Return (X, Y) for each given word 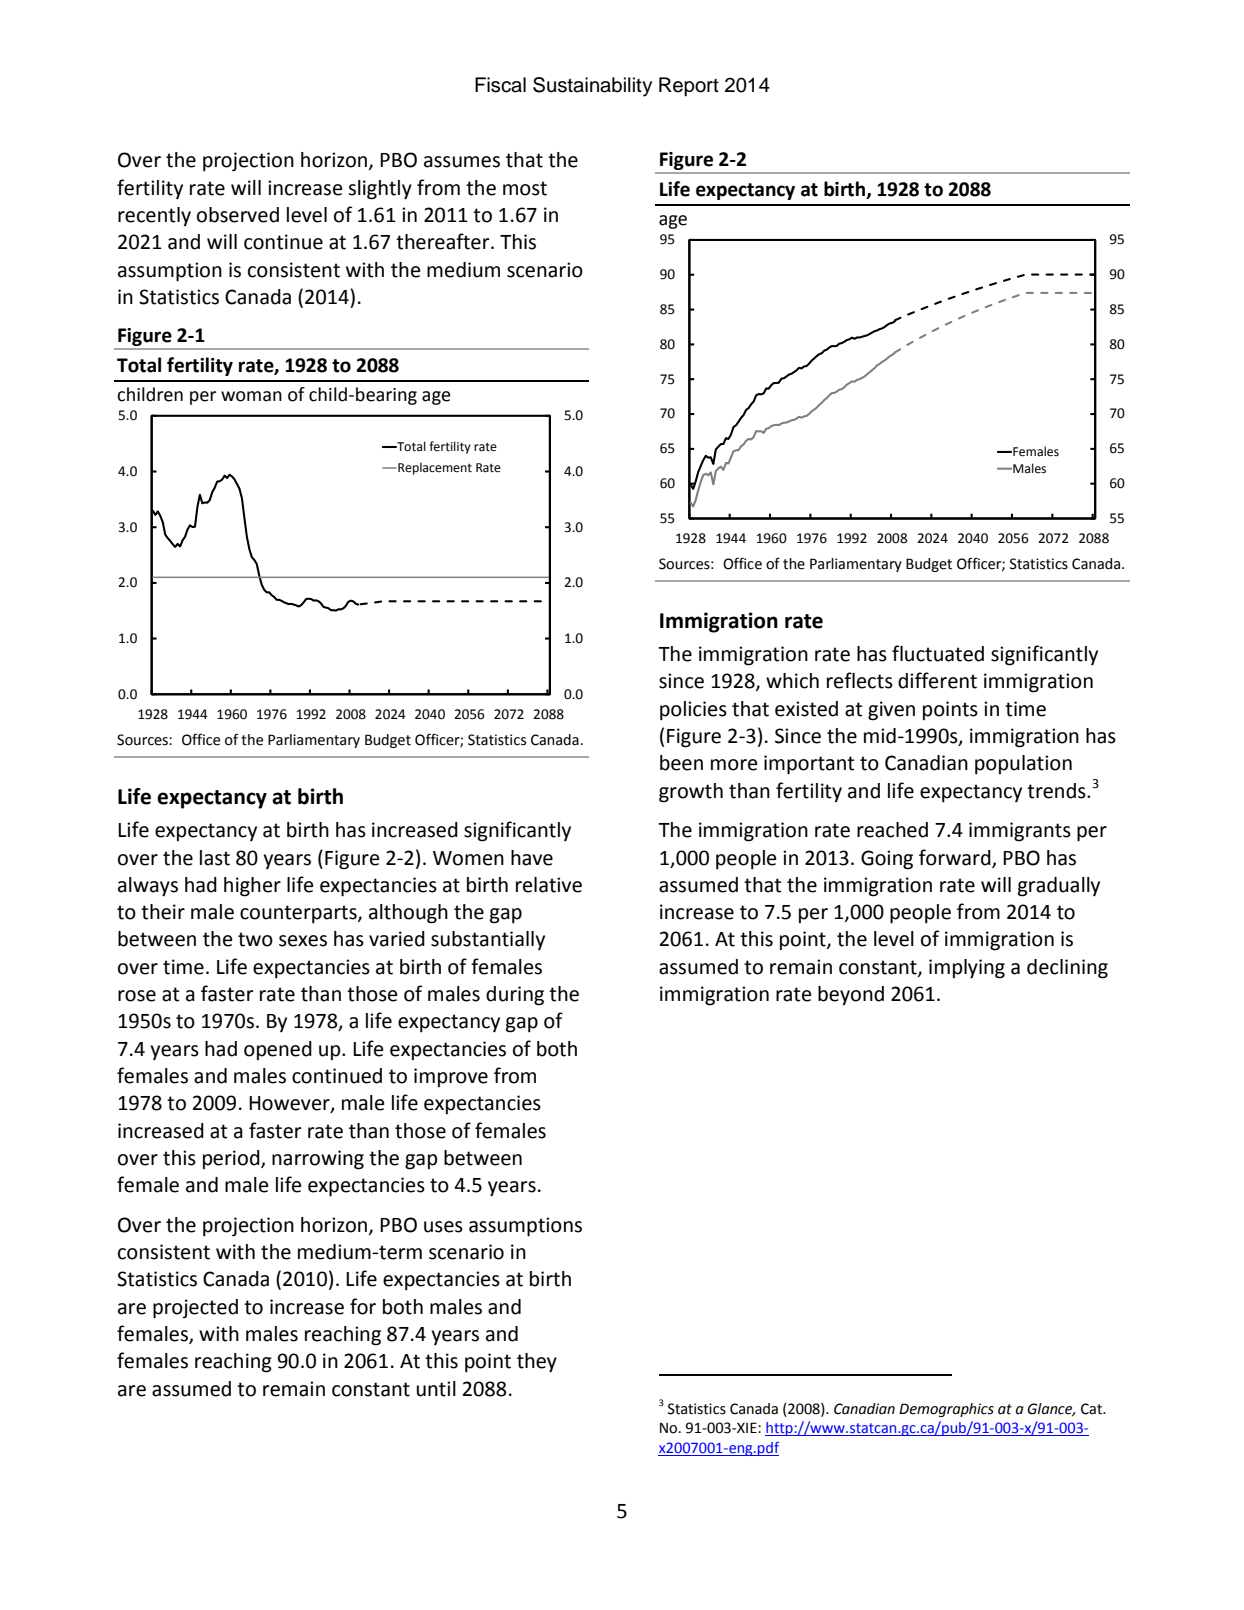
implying (967, 969)
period (232, 1159)
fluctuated (938, 653)
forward (956, 858)
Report (689, 87)
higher (252, 887)
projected (195, 1309)
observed (238, 215)
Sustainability (592, 87)
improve (451, 1077)
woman (251, 396)
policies (693, 710)
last (215, 858)
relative (549, 885)
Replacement (434, 468)
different (937, 680)
